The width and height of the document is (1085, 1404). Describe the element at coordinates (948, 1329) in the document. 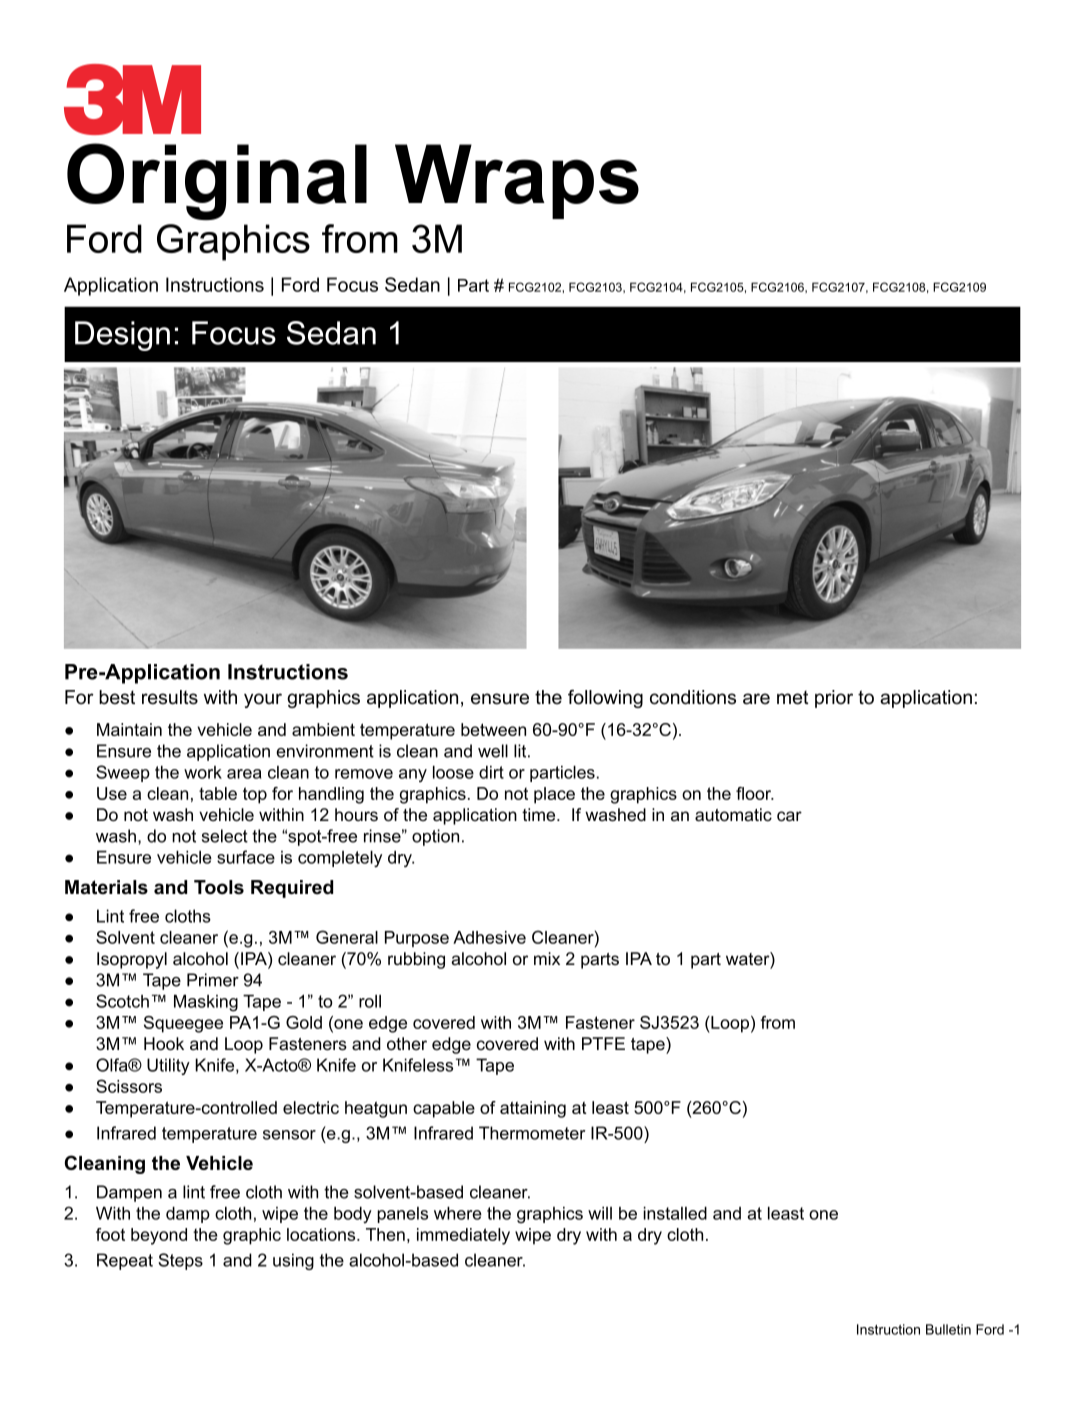

I see `Bulletin` at that location.
